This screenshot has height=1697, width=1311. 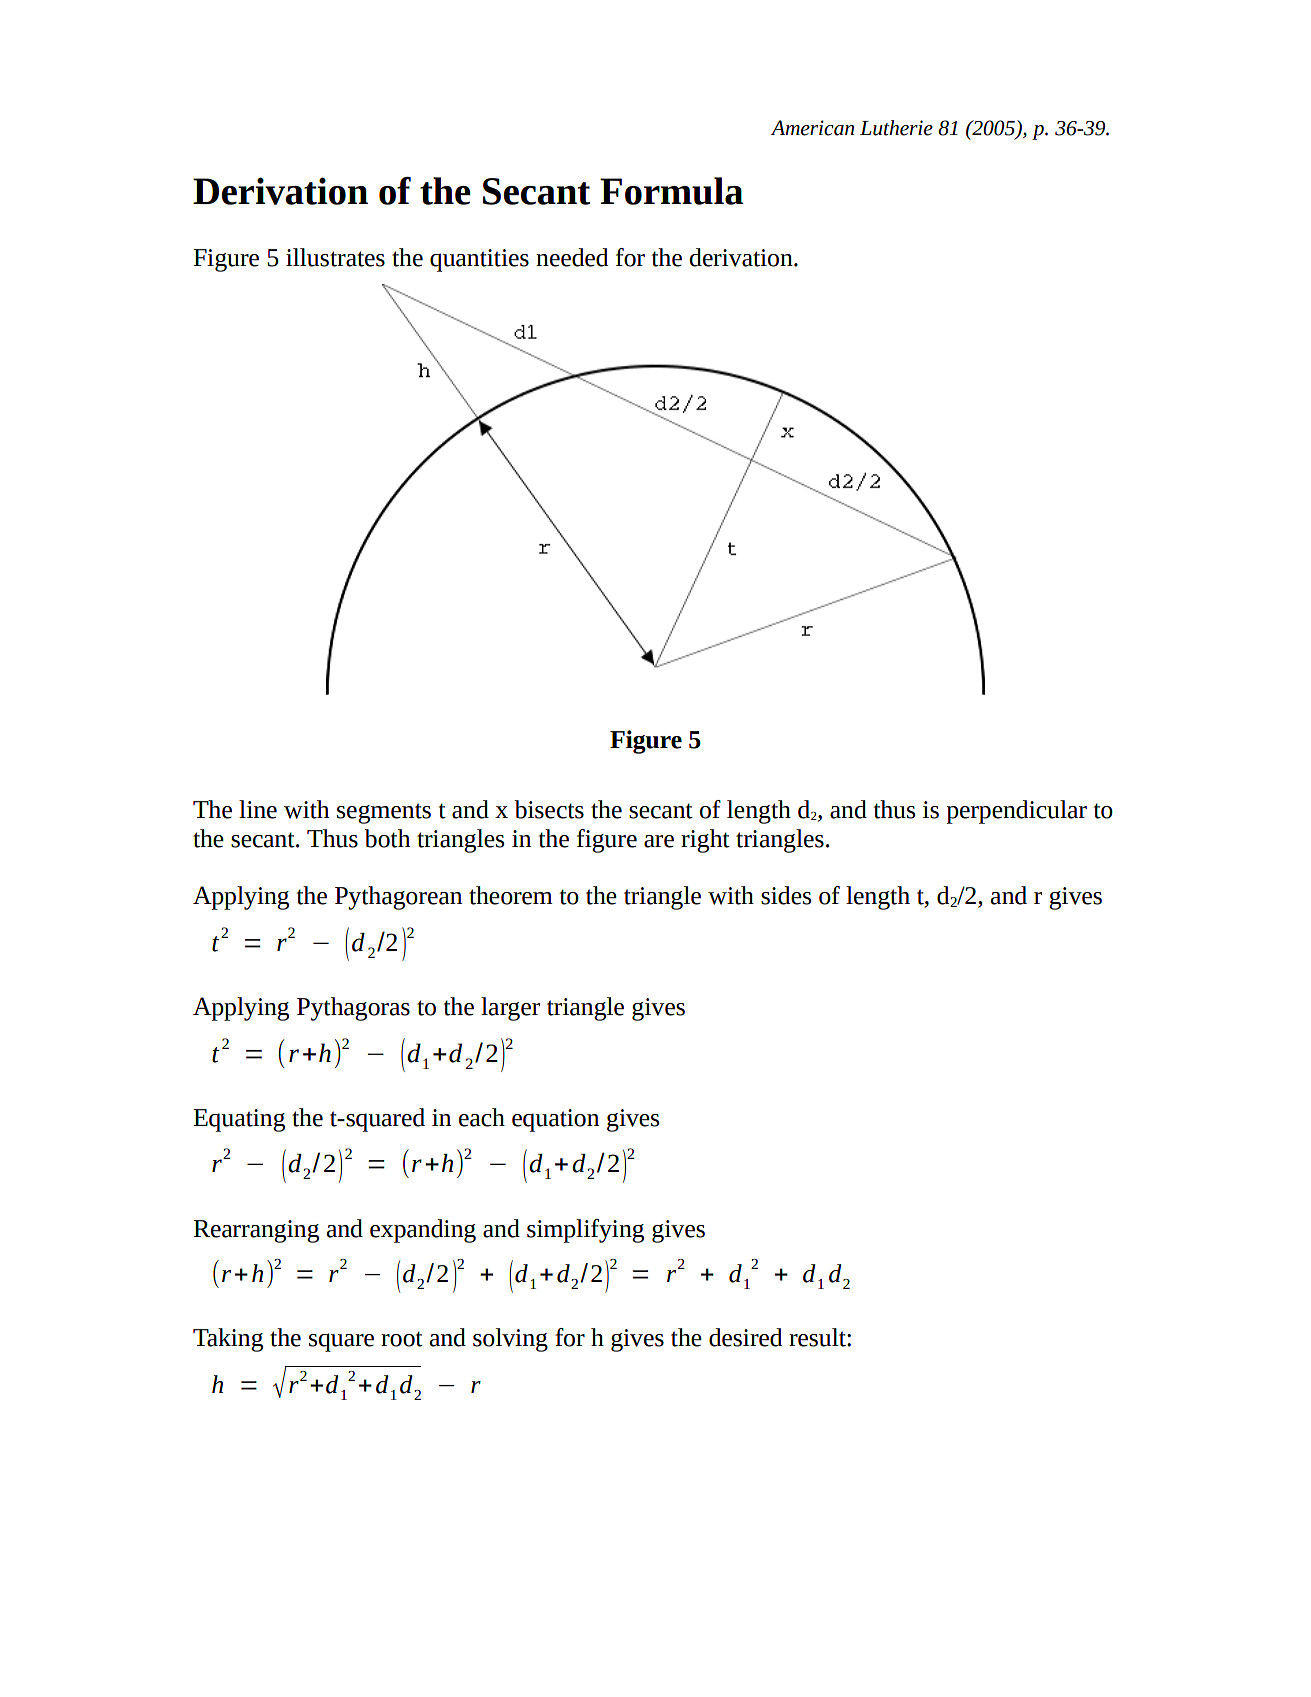 I want to click on root, so click(x=402, y=1339).
